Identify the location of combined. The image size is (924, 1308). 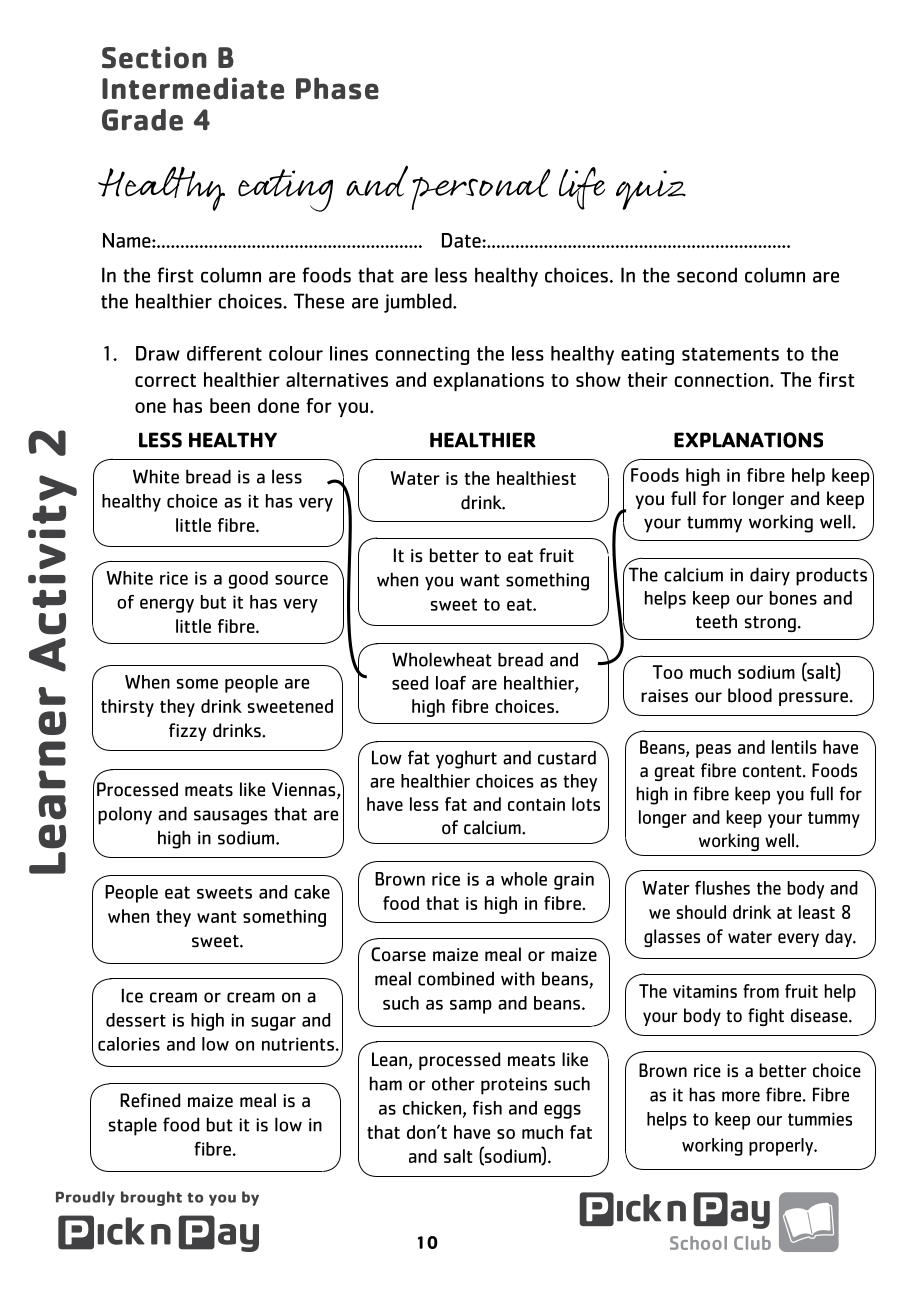
(456, 978).
